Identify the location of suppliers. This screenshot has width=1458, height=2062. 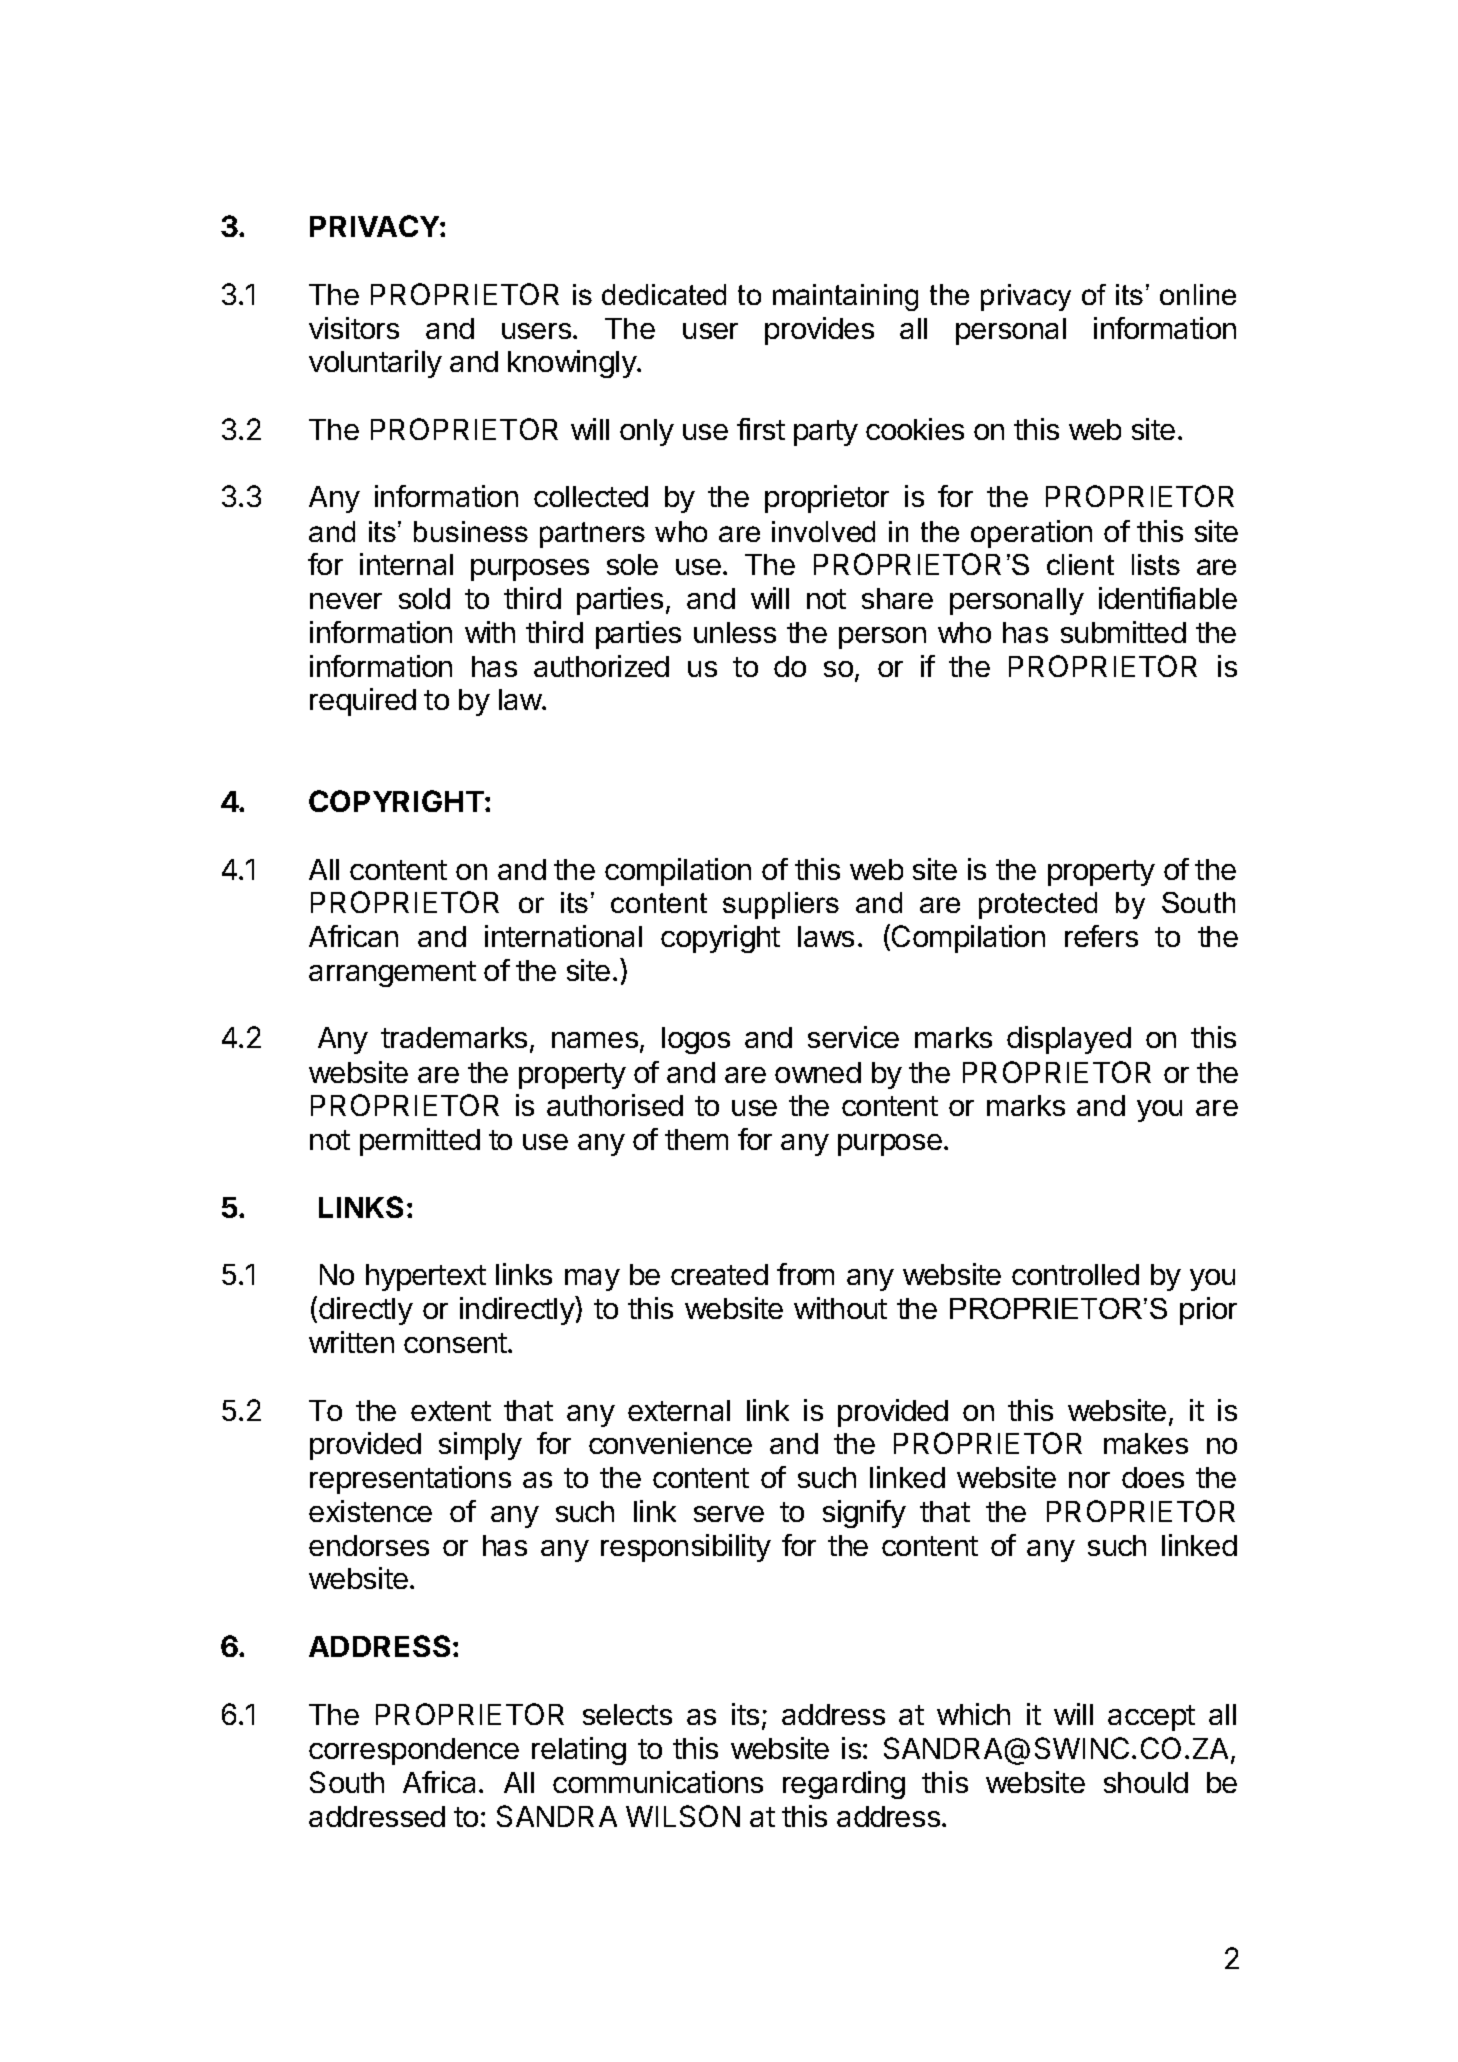
(781, 905).
